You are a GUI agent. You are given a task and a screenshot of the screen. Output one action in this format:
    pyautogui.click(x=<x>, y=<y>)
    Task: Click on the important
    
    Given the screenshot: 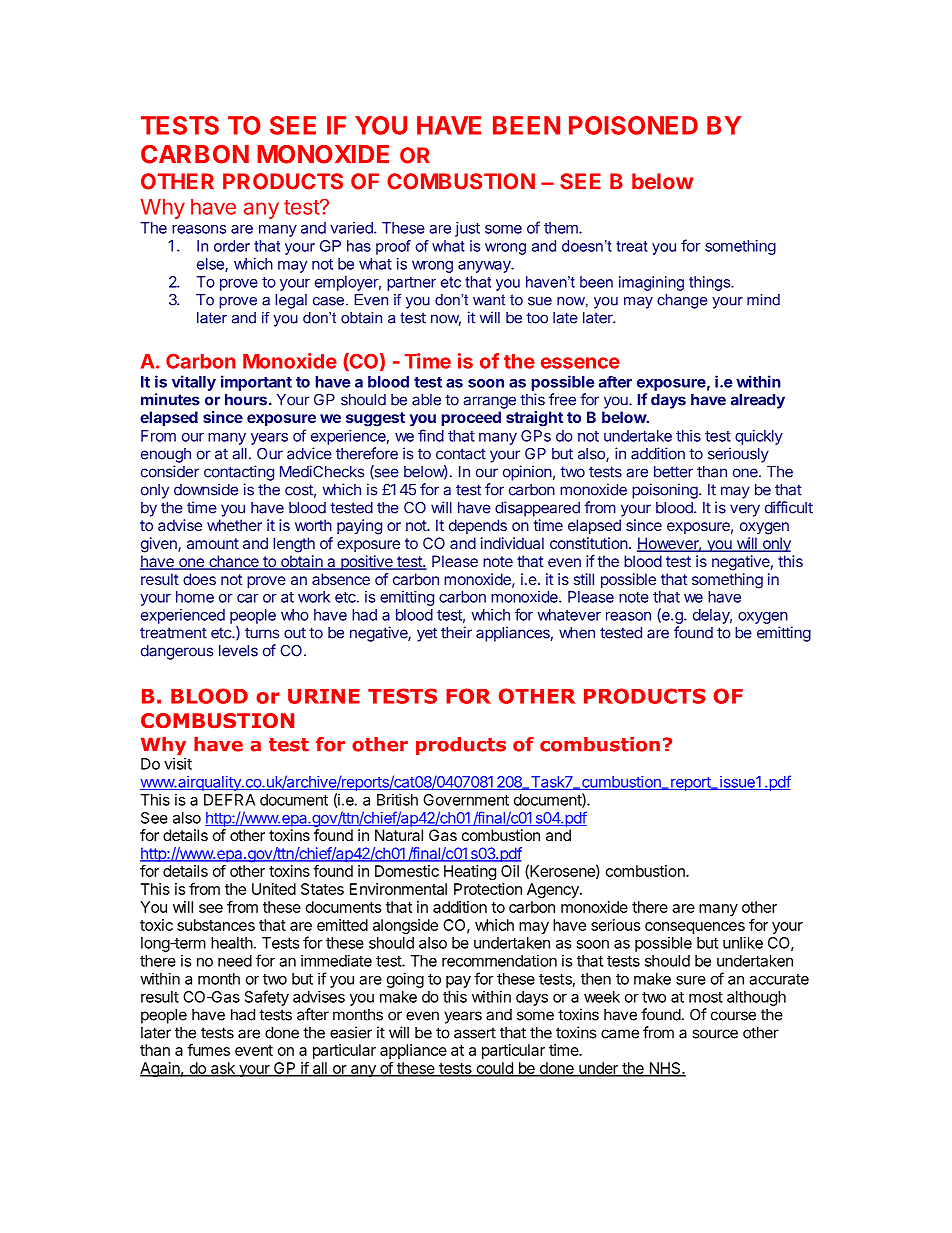 What is the action you would take?
    pyautogui.click(x=256, y=383)
